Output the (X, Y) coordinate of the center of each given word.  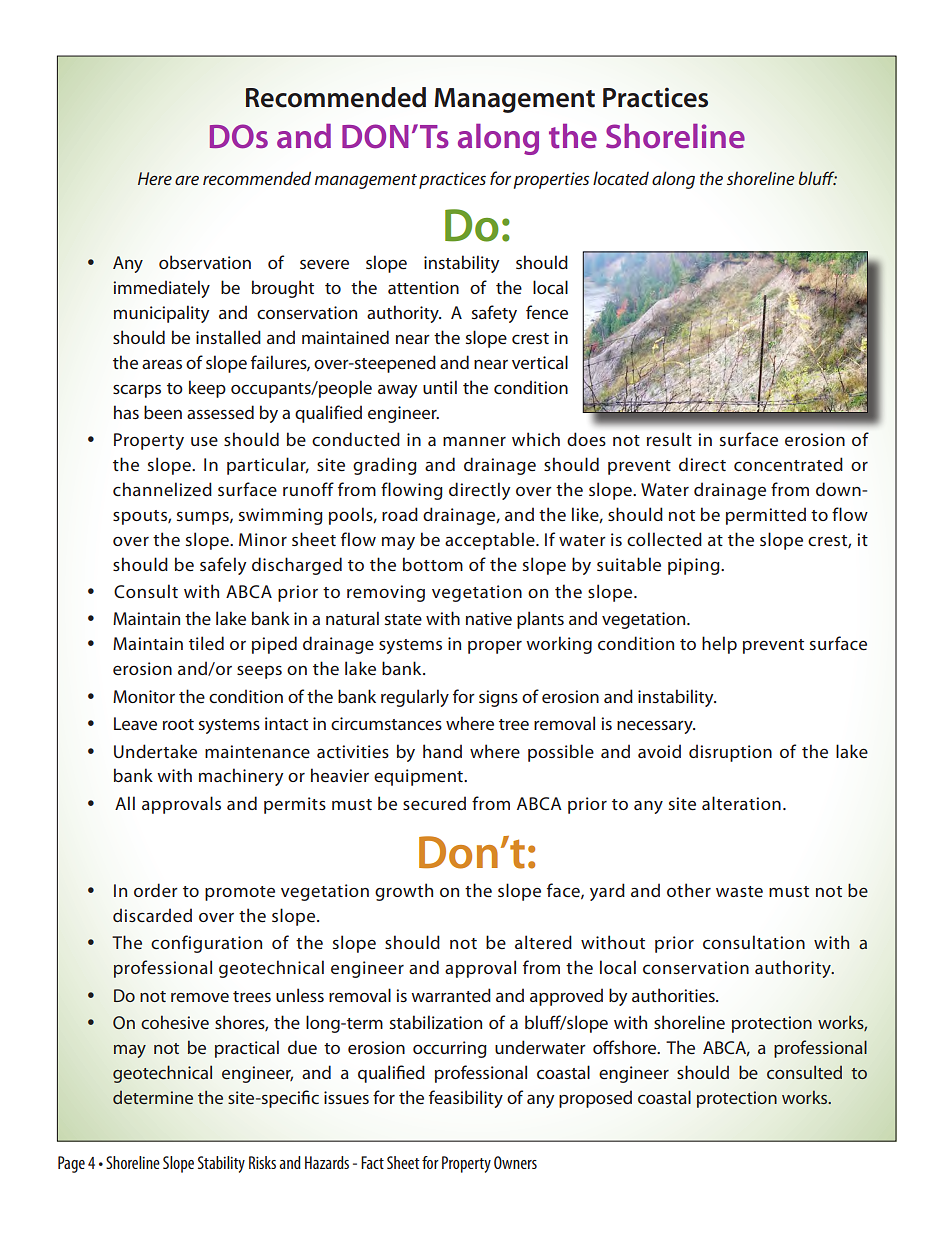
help (719, 645)
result (669, 439)
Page (71, 1164)
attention (423, 287)
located (621, 178)
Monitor (144, 696)
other (689, 890)
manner (474, 441)
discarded (152, 915)
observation (205, 262)
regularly (415, 698)
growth (404, 892)
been (163, 412)
